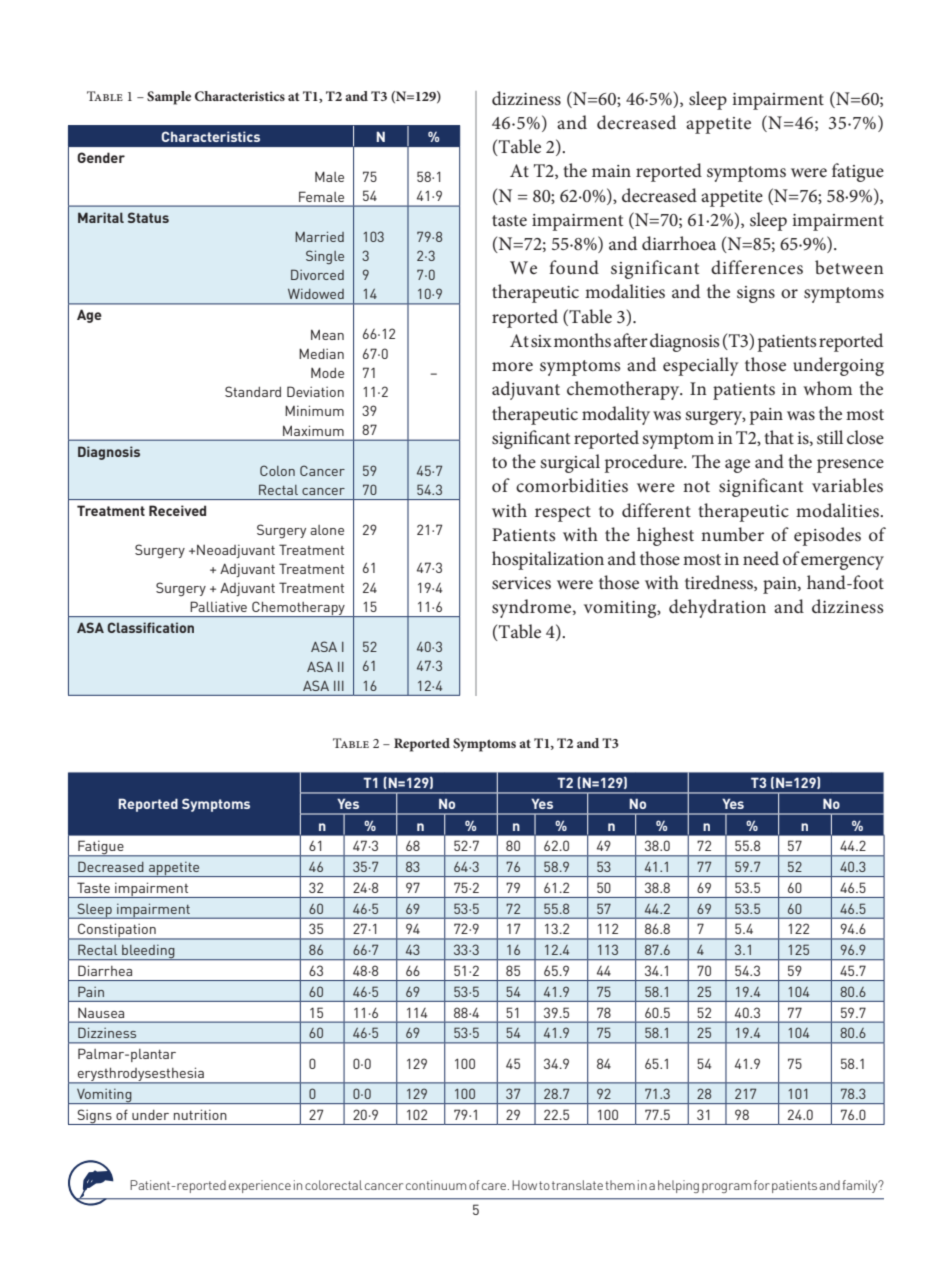 This document has height=1270, width=952. I want to click on bleeding, so click(148, 952).
